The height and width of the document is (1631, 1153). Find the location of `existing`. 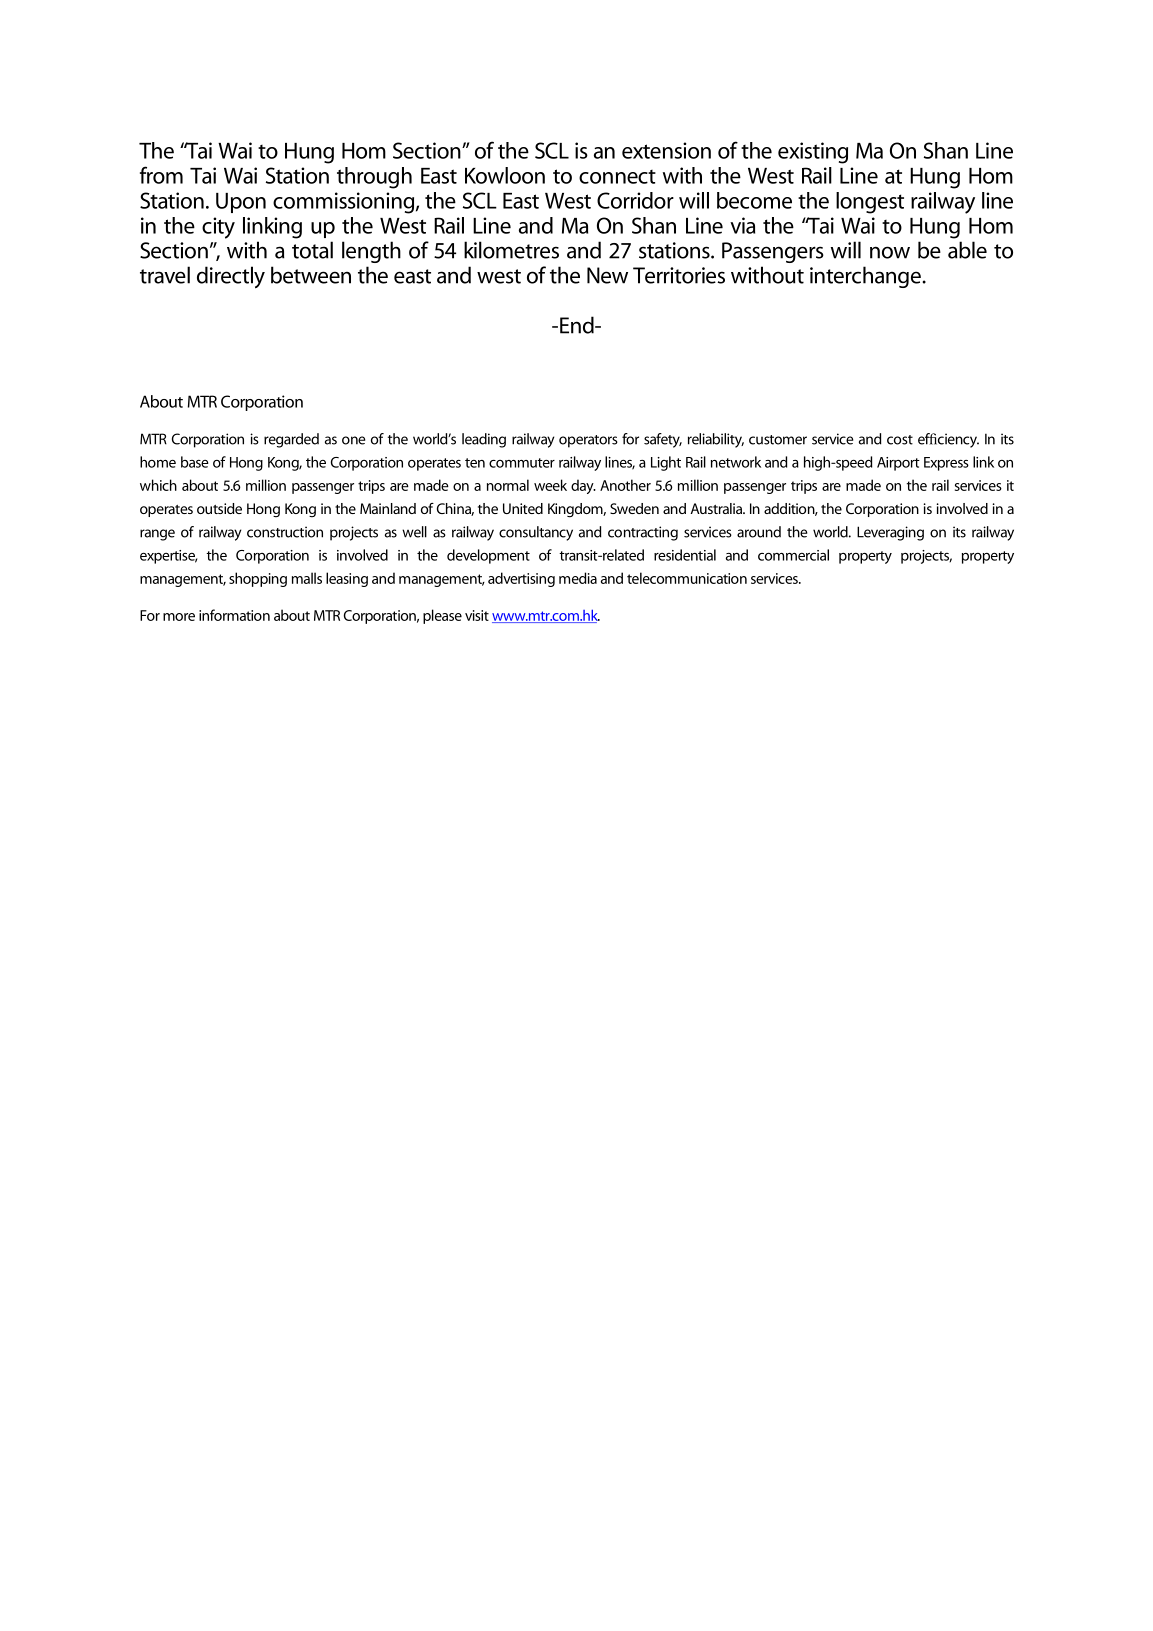

existing is located at coordinates (813, 153).
